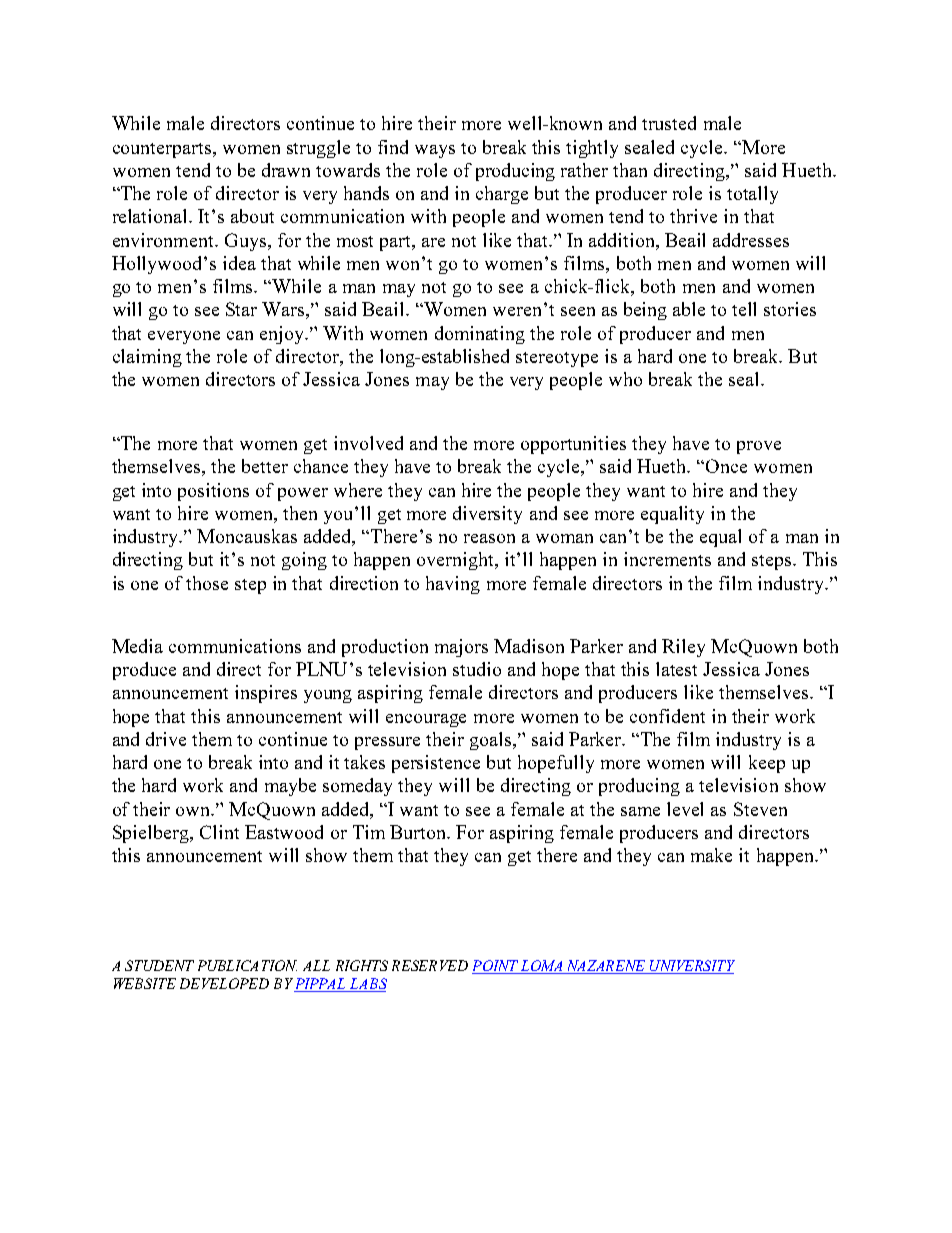 Image resolution: width=952 pixels, height=1233 pixels. Describe the element at coordinates (247, 965) in the page. I see `PUBLICATION` at that location.
